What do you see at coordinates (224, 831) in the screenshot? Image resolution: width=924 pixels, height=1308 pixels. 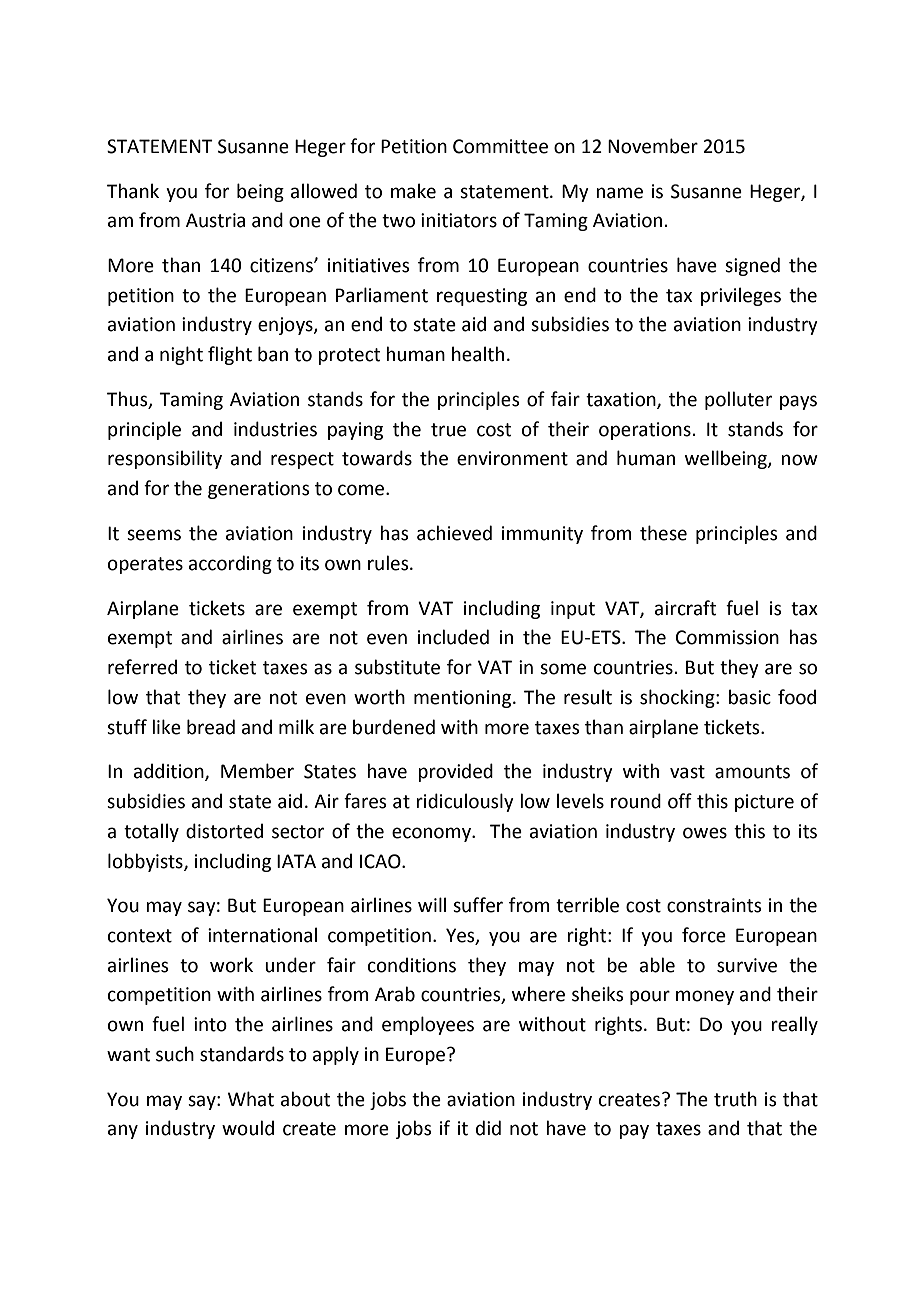 I see `distorted` at bounding box center [224, 831].
